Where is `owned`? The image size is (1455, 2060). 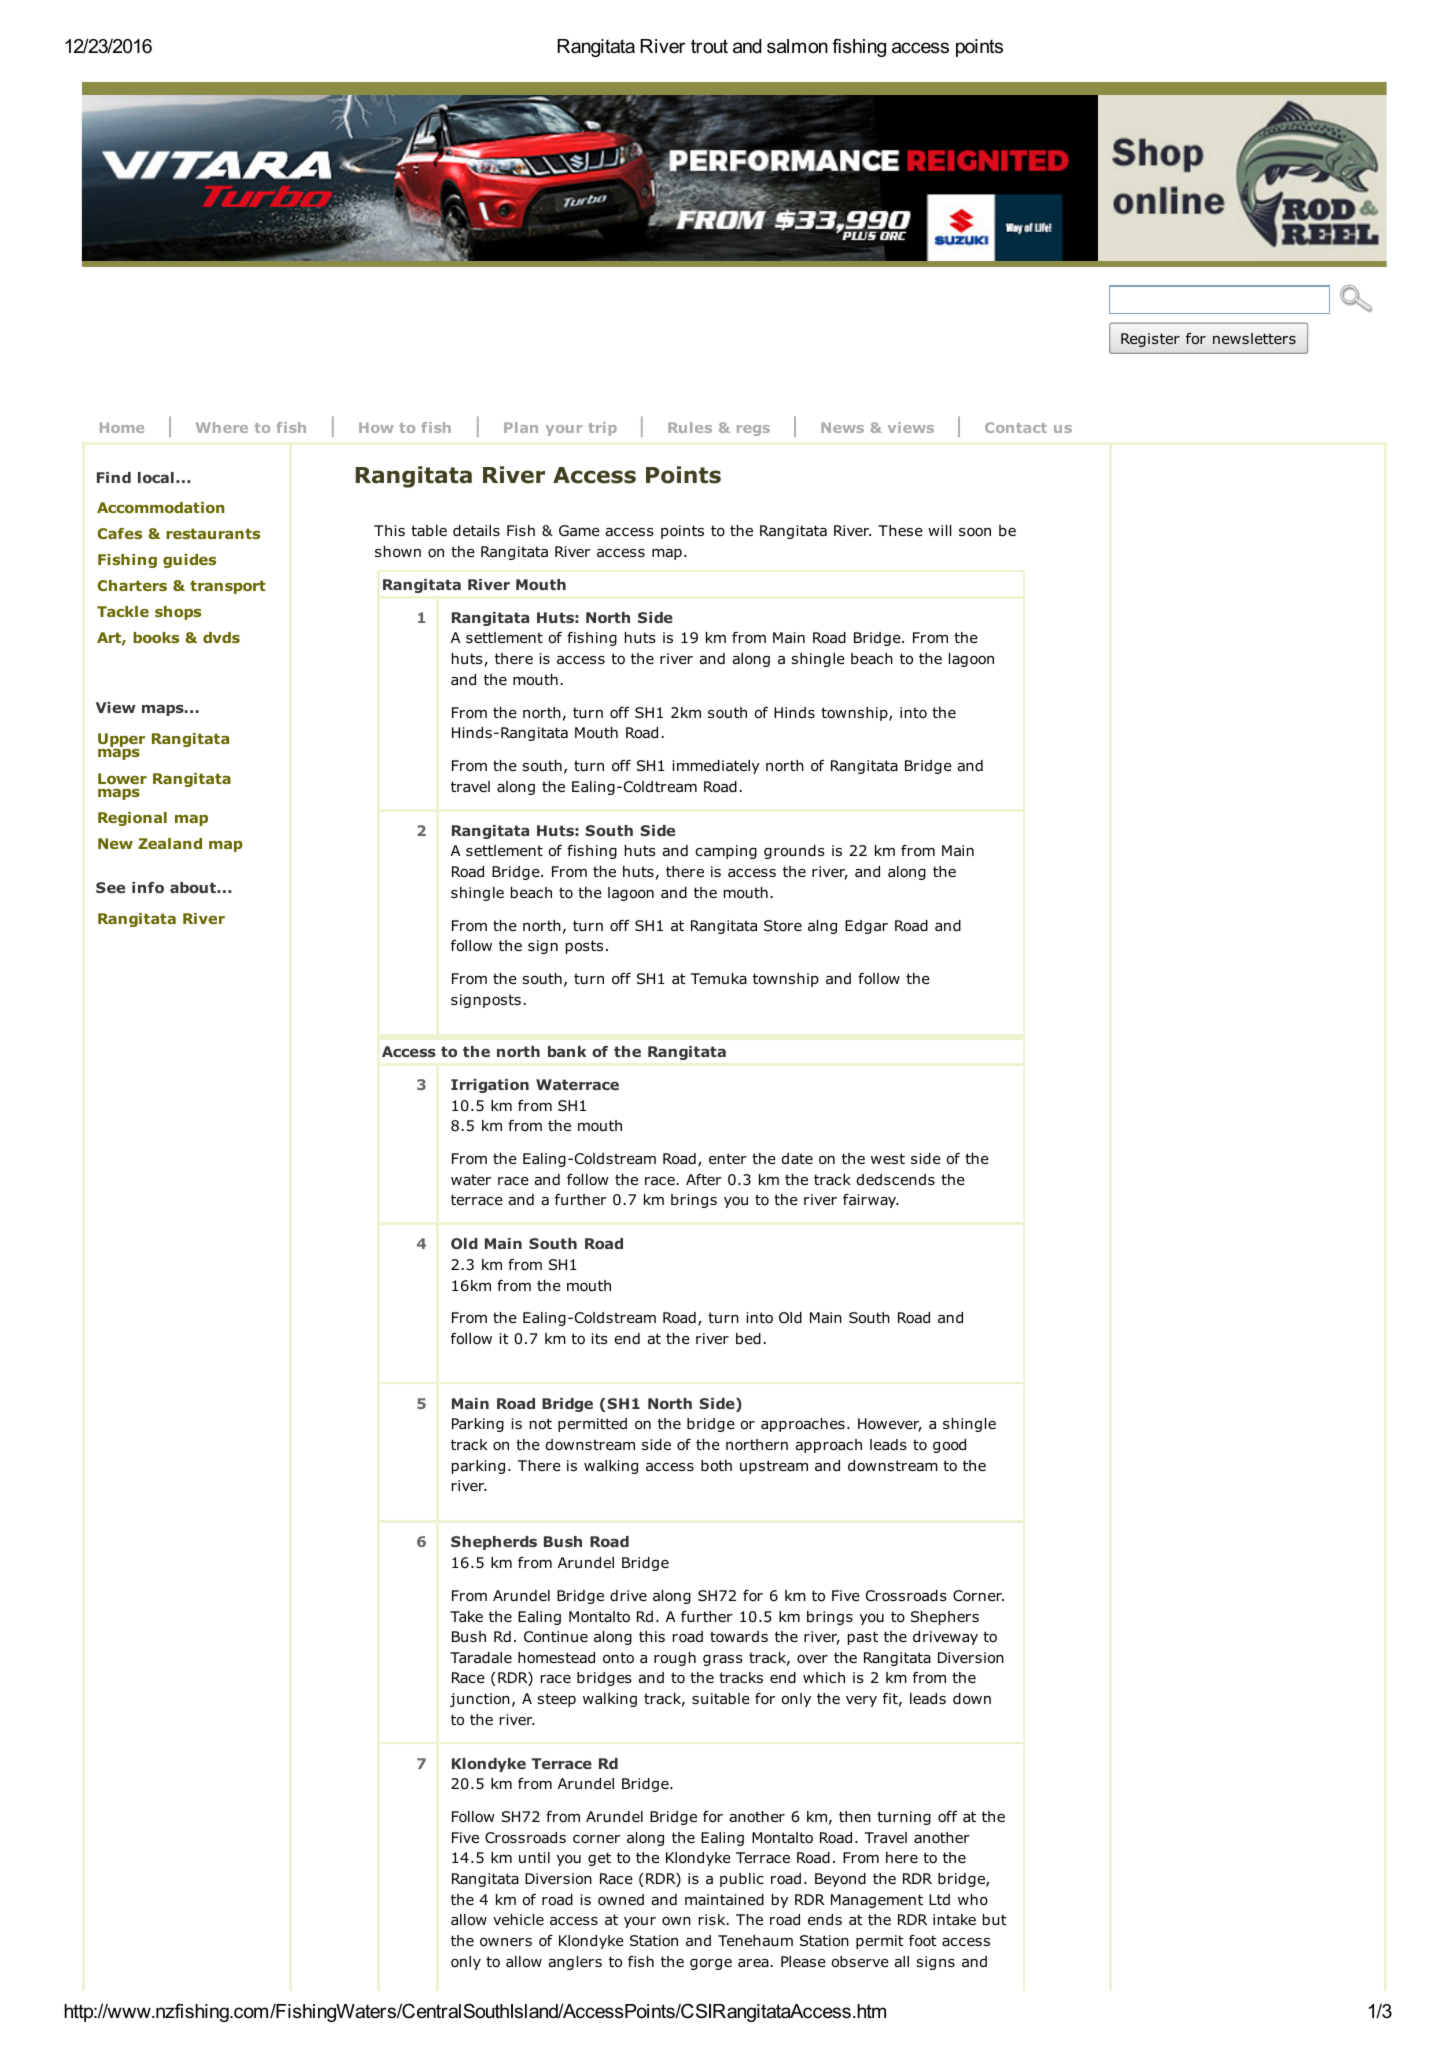
owned is located at coordinates (621, 1900).
